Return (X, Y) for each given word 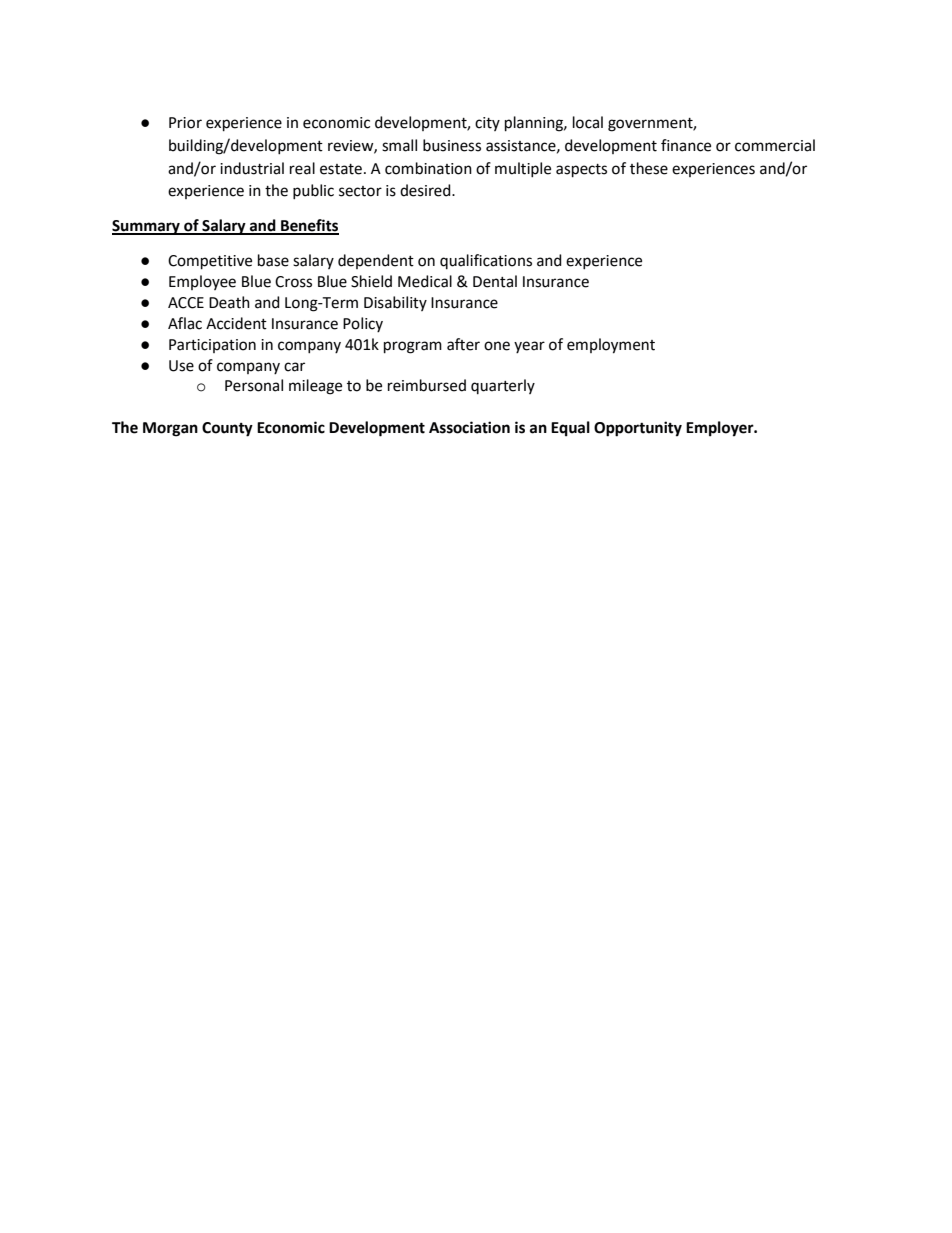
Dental (495, 281)
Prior (185, 123)
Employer (721, 429)
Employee (202, 282)
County (227, 429)
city (487, 124)
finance (686, 145)
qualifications (486, 261)
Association (469, 427)
